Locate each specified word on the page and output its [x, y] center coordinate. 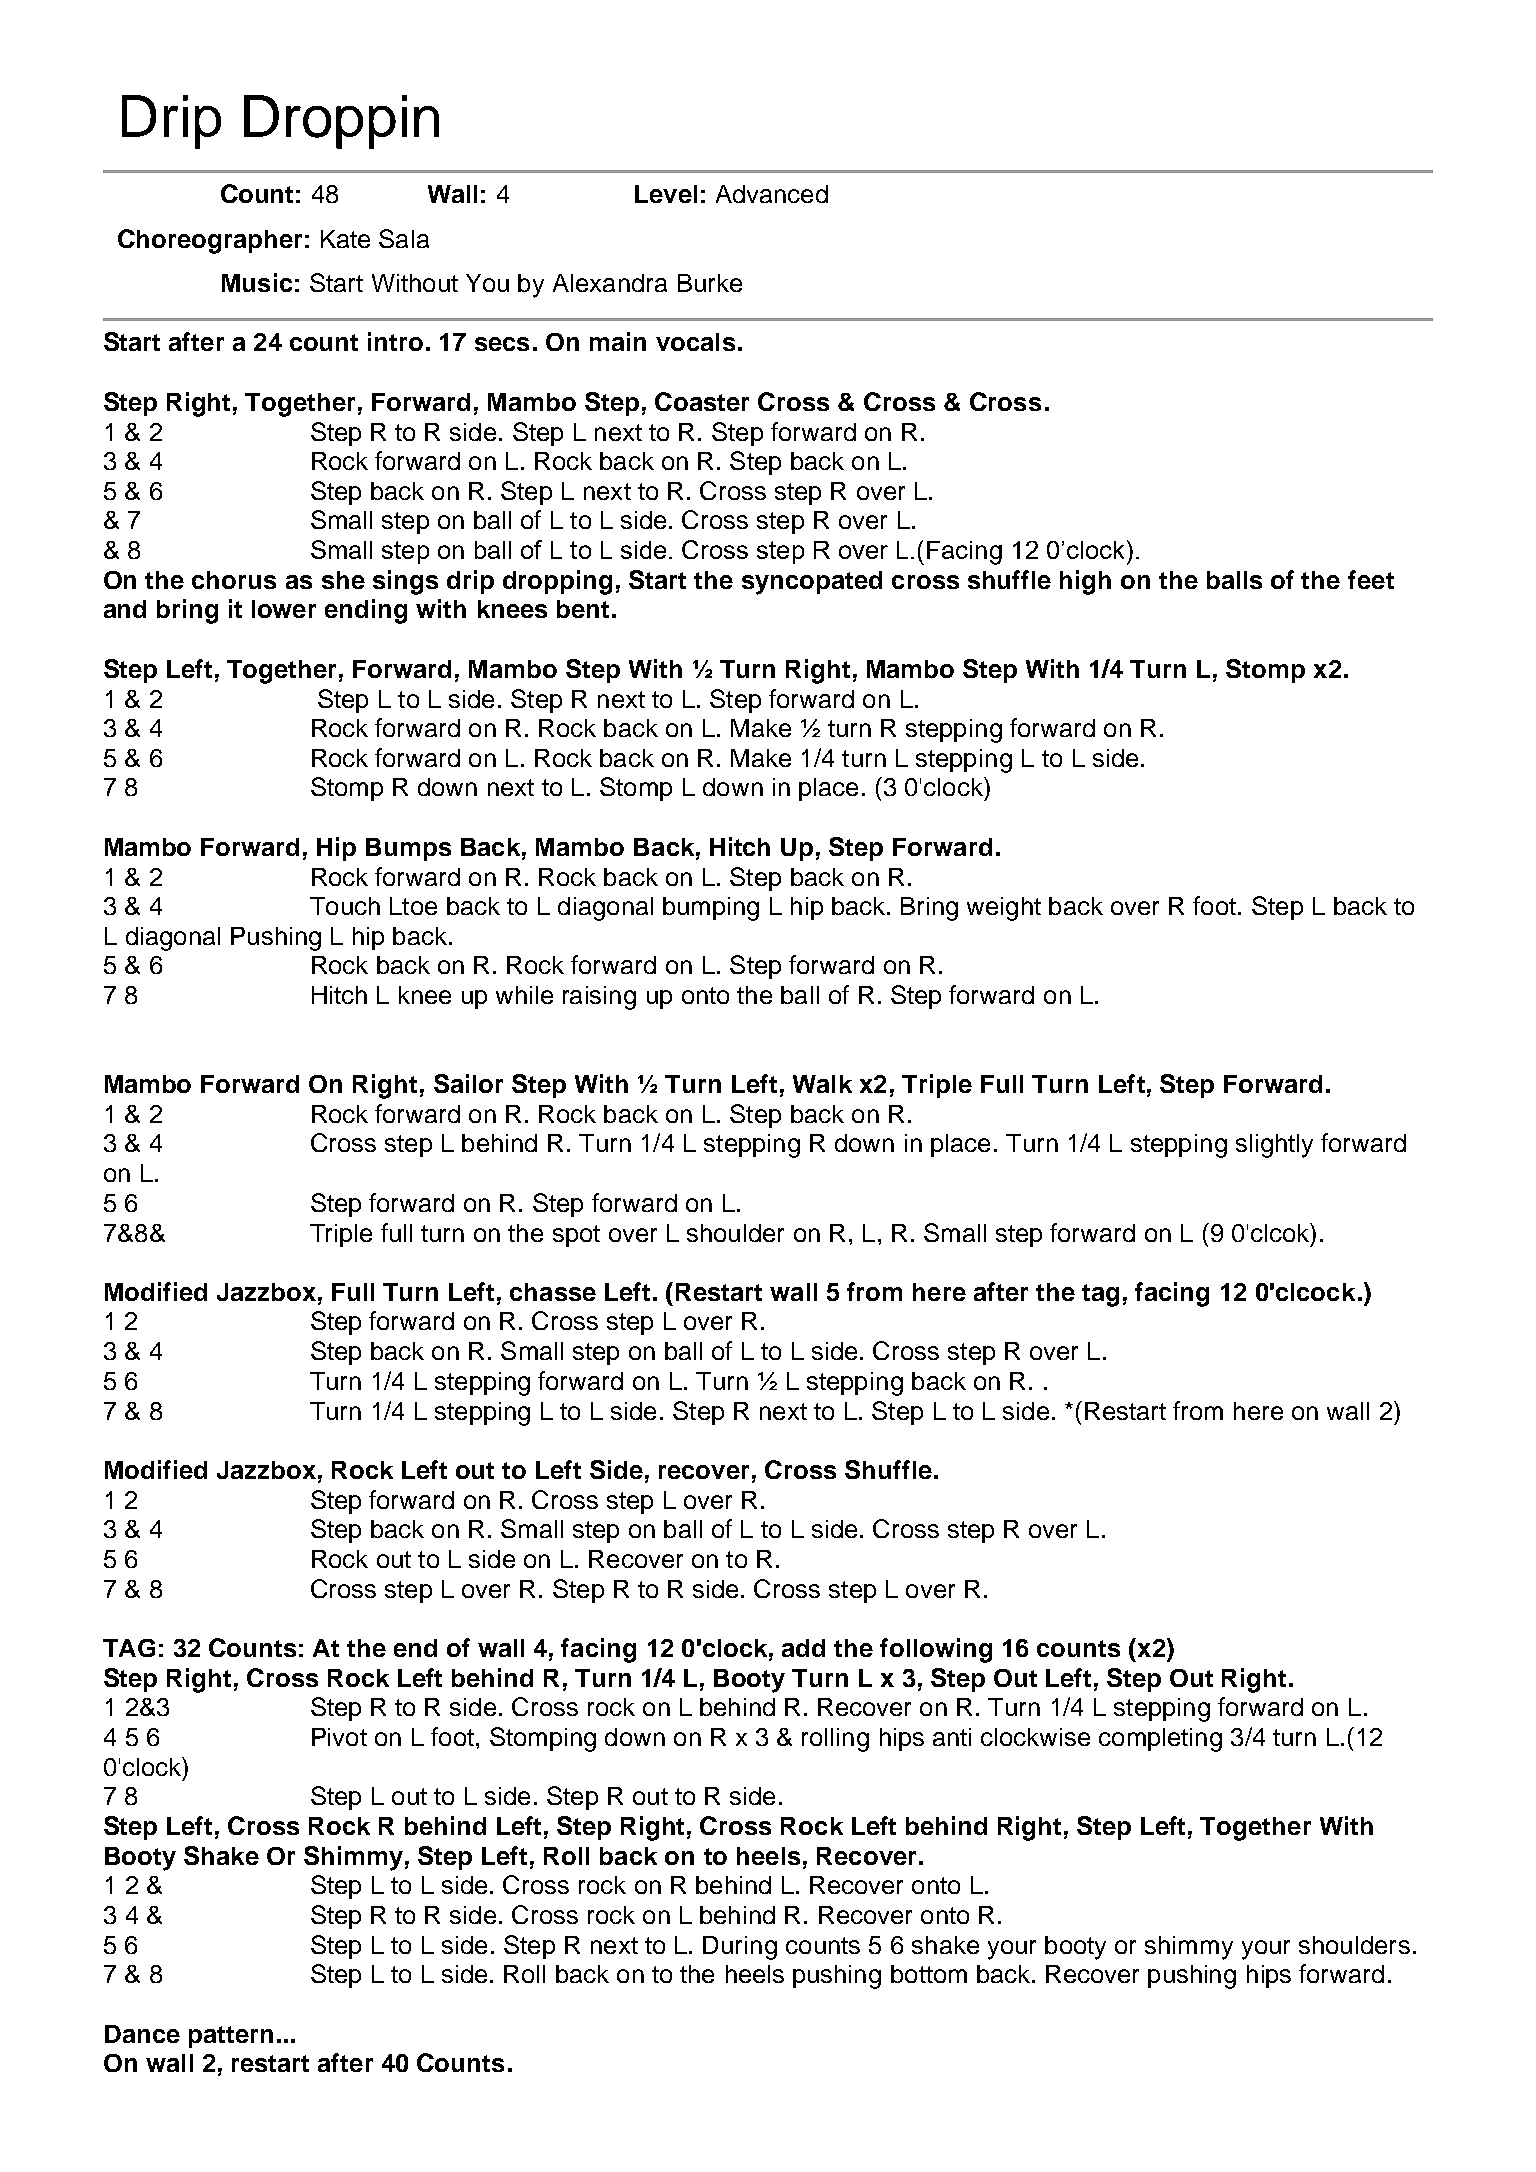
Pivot [339, 1737]
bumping [711, 909]
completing [1160, 1740]
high [1085, 582]
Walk [822, 1084]
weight [1004, 909]
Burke [710, 283]
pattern [231, 2037]
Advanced [772, 194]
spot [576, 1236]
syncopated [812, 583]
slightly [1274, 1146]
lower [284, 609]
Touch [345, 906]
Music [257, 282]
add [803, 1648]
